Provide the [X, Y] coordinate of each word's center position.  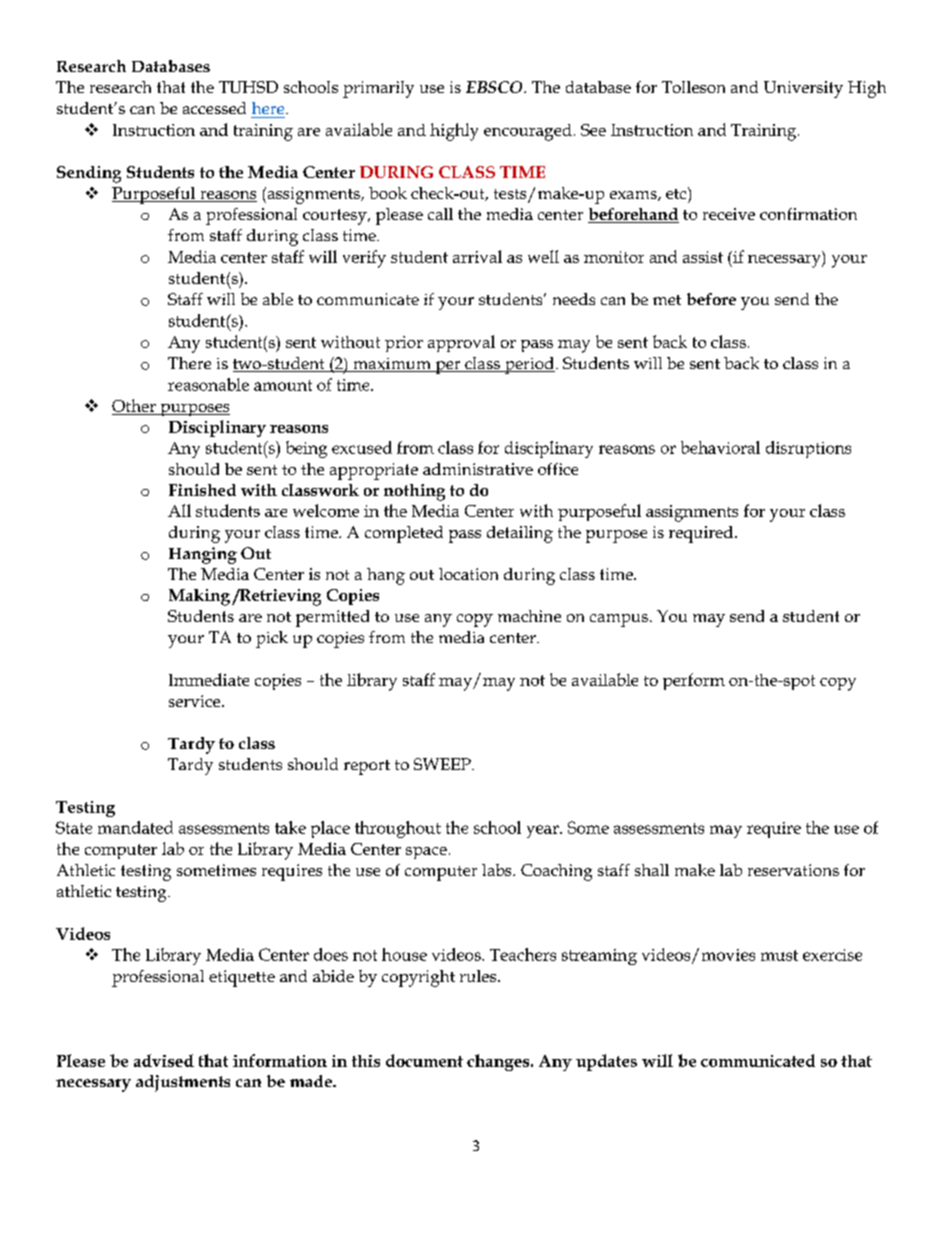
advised [164, 1060]
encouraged [528, 132]
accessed [214, 108]
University [803, 89]
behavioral [720, 447]
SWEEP [443, 764]
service [196, 701]
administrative [478, 469]
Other [134, 405]
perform [694, 681]
